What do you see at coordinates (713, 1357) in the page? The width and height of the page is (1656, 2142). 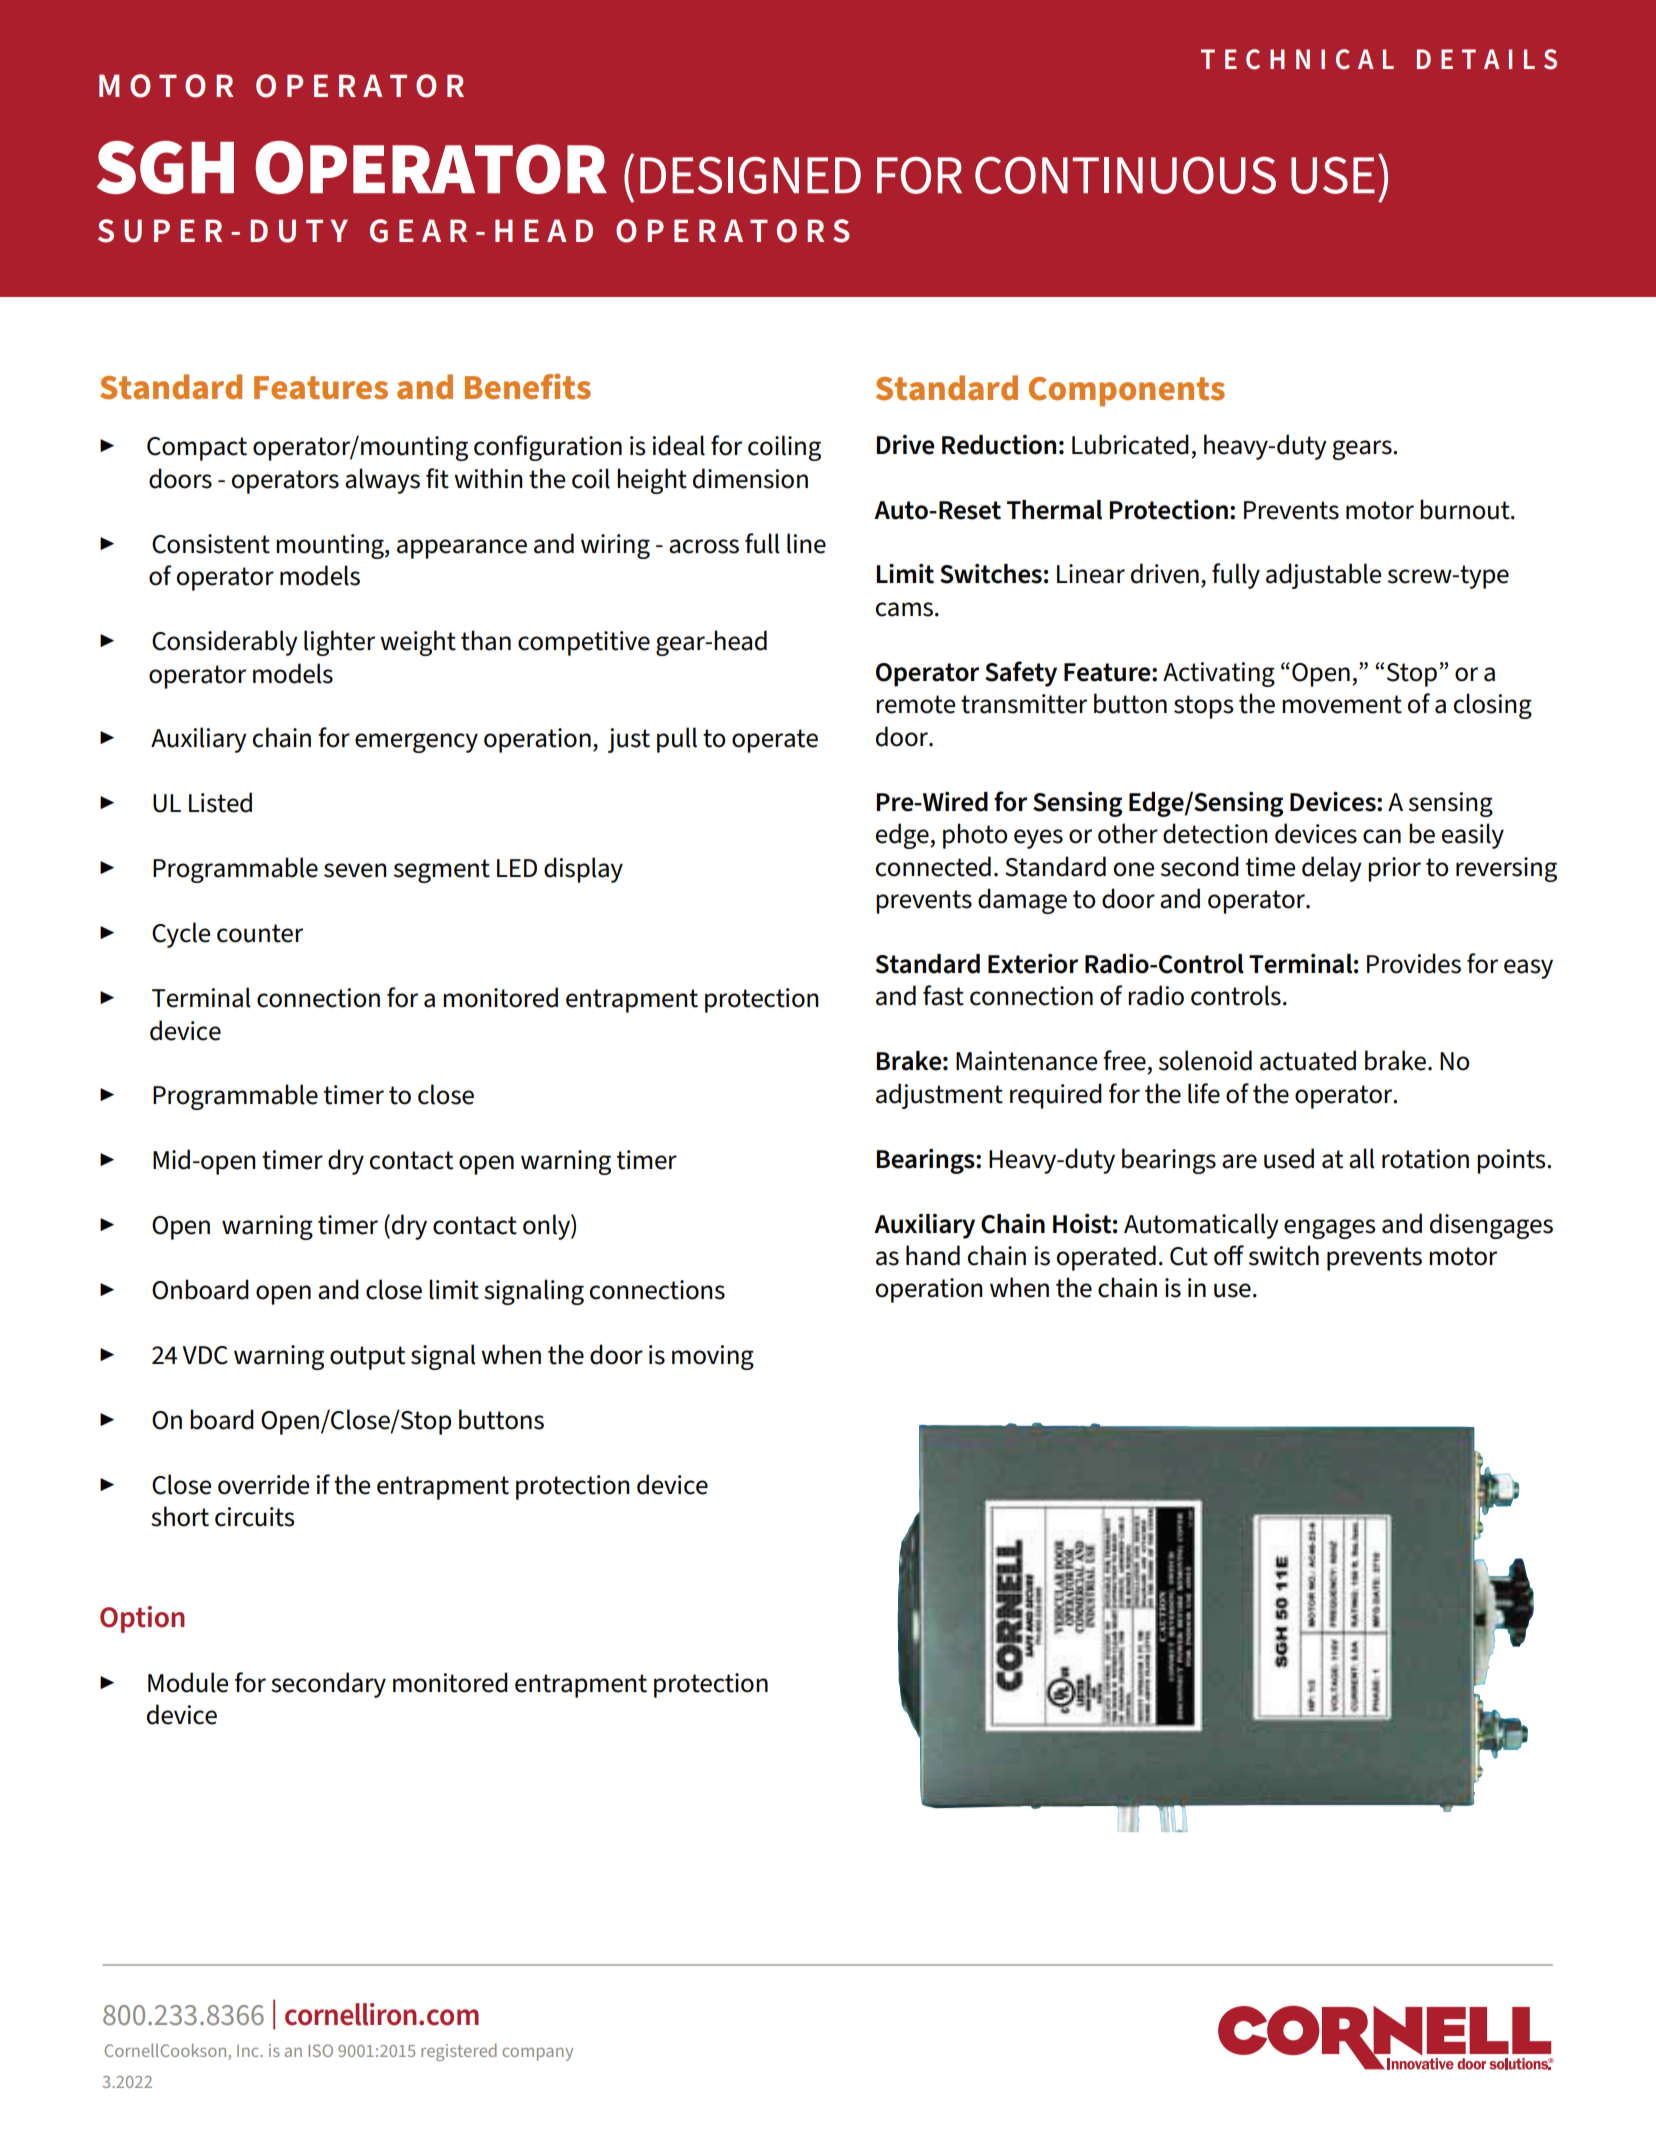 I see `moving` at bounding box center [713, 1357].
